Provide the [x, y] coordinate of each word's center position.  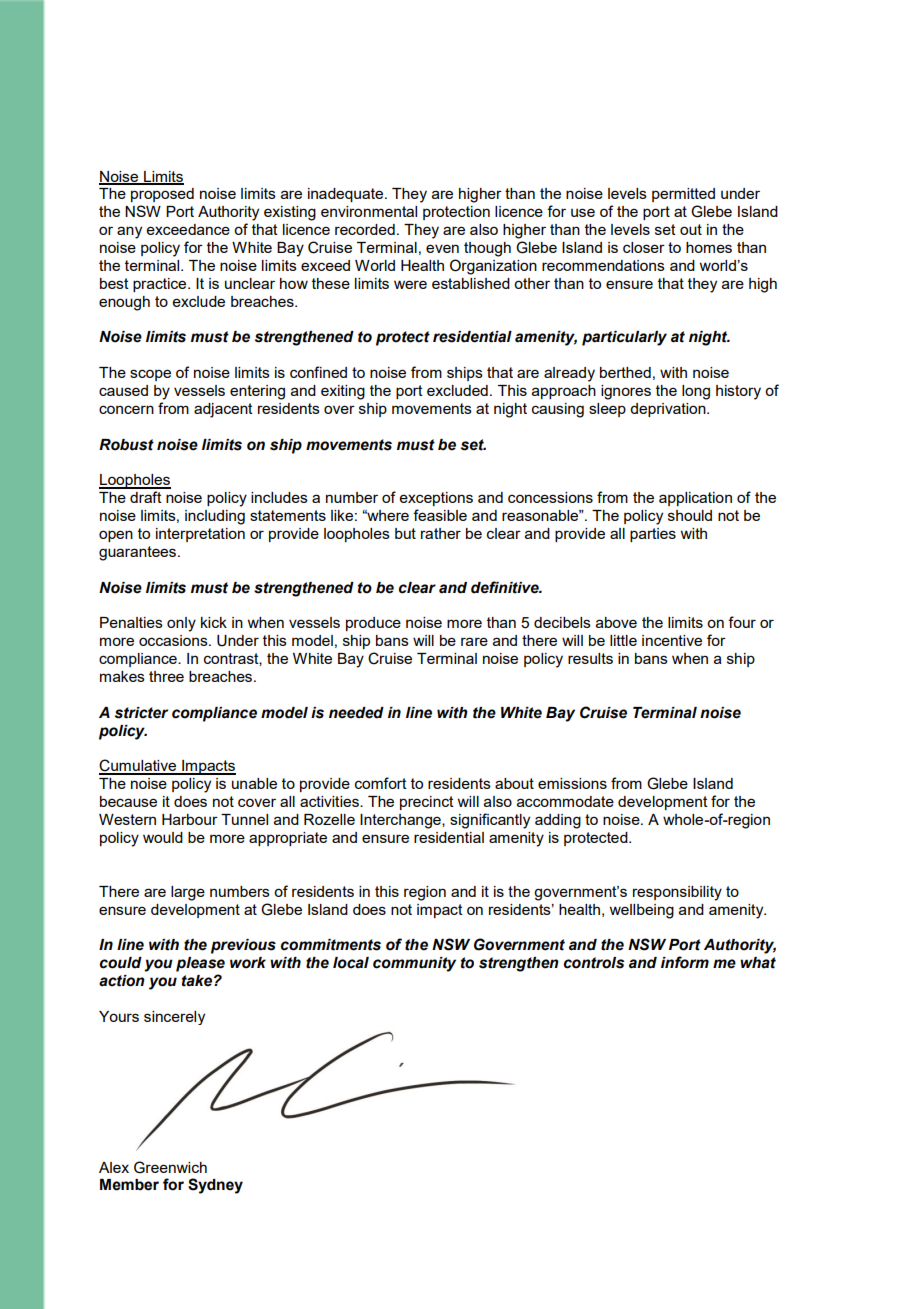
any [129, 232]
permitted [683, 195]
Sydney [215, 1186]
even [442, 248]
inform [685, 962]
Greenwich [170, 1167]
